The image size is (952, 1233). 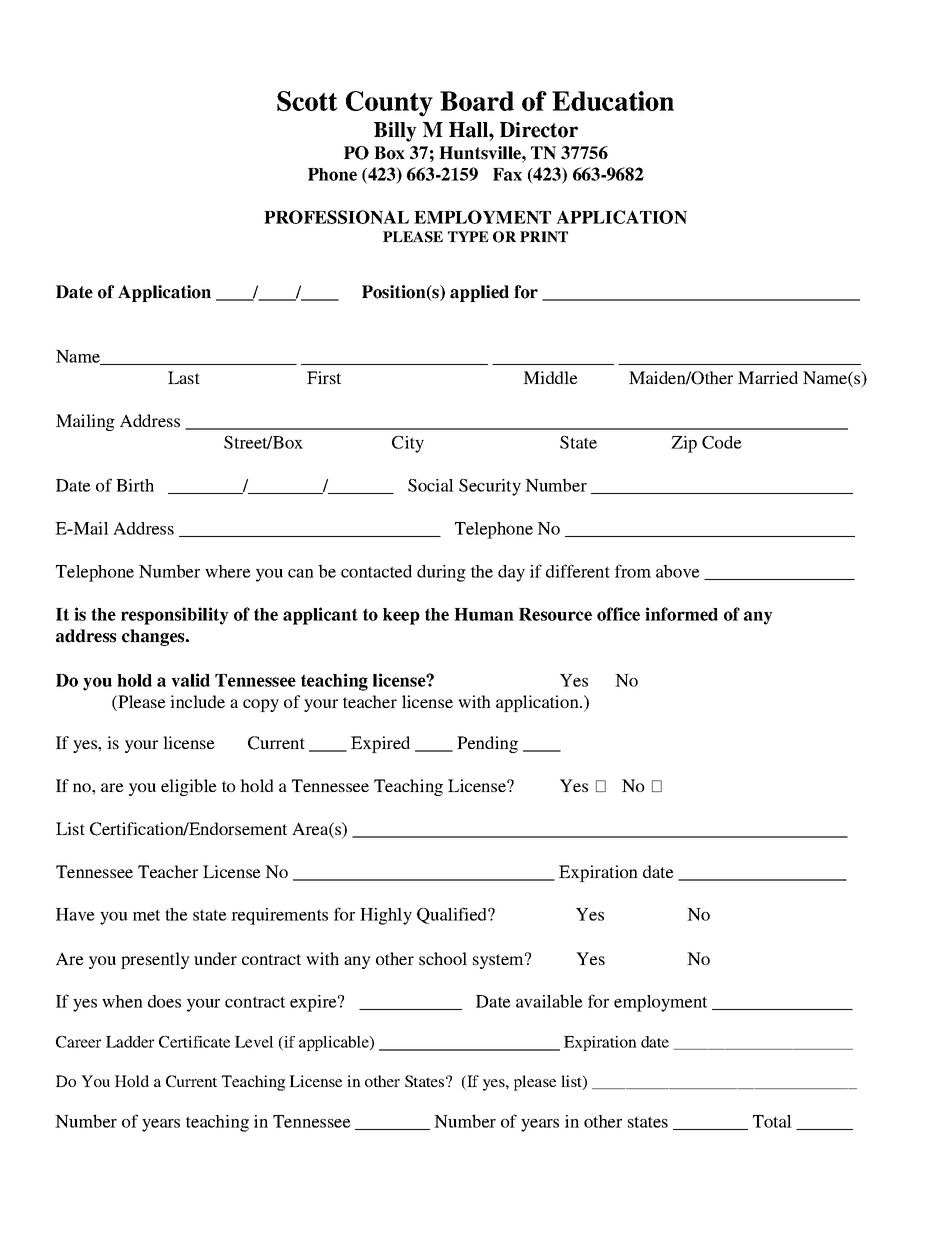 I want to click on responsibility, so click(x=175, y=616).
